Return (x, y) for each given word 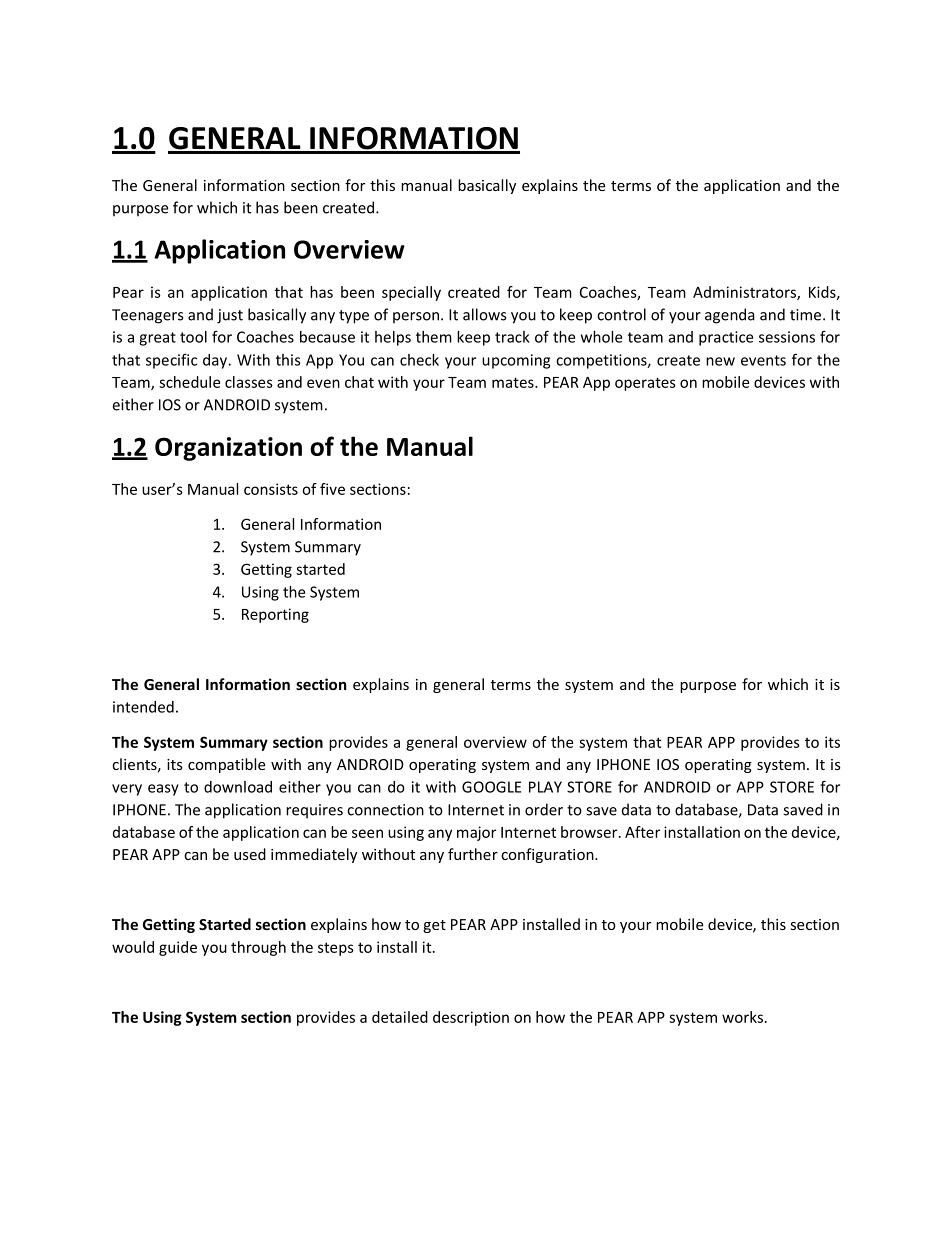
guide (178, 948)
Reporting (275, 615)
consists (271, 489)
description (471, 1018)
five (332, 489)
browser (590, 832)
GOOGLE (491, 787)
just (230, 316)
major (476, 833)
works (744, 1017)
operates (645, 384)
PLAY (545, 787)
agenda (730, 316)
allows (484, 314)
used (250, 854)
